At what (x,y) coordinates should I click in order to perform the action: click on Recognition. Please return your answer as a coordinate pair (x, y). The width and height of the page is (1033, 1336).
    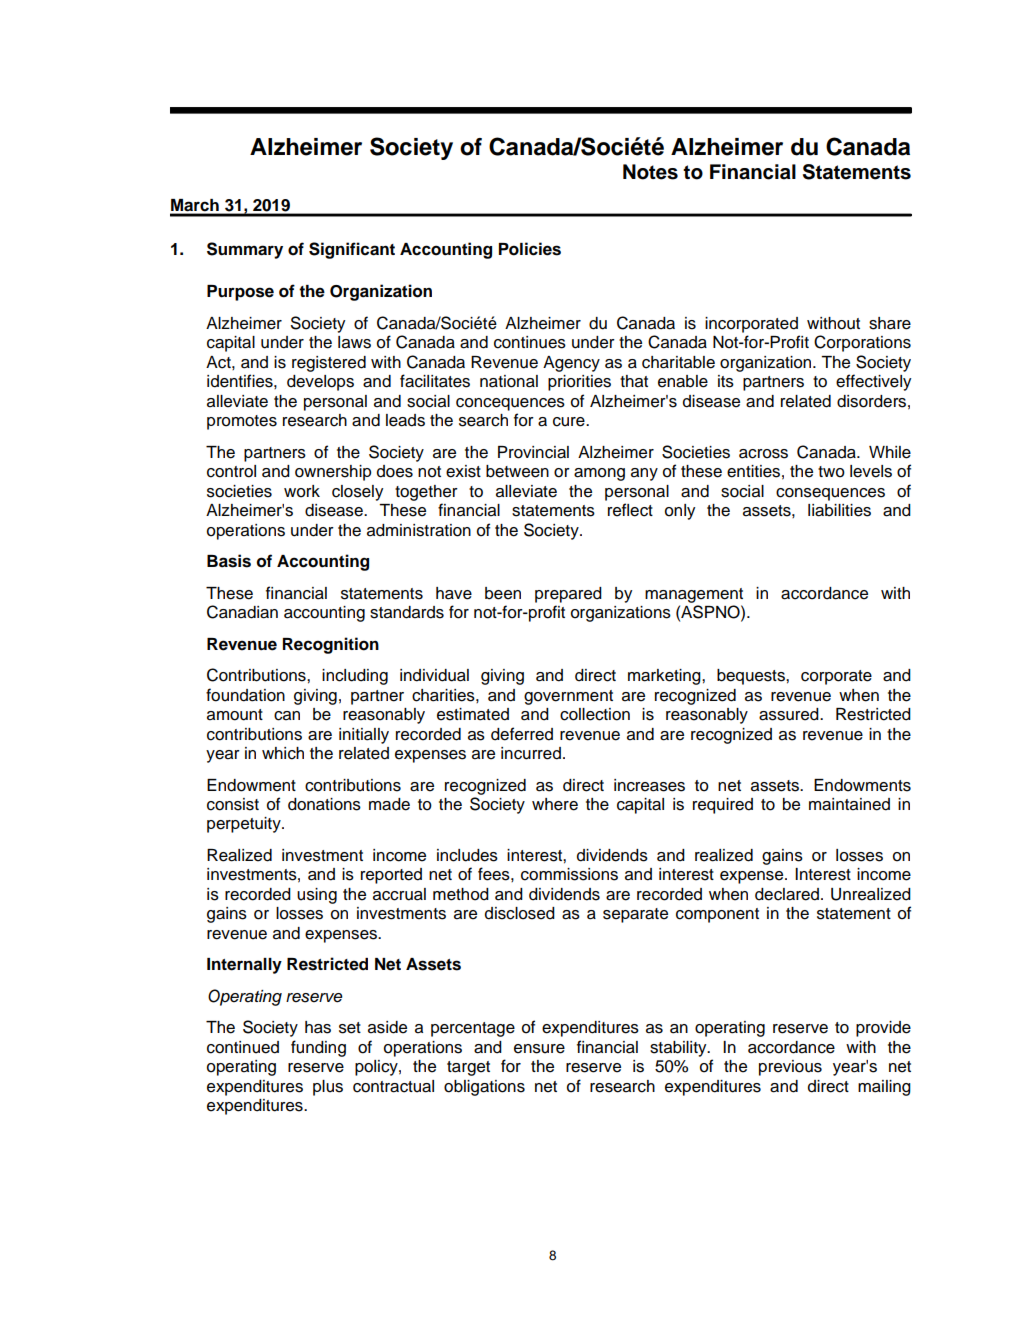
    Looking at the image, I should click on (331, 645).
